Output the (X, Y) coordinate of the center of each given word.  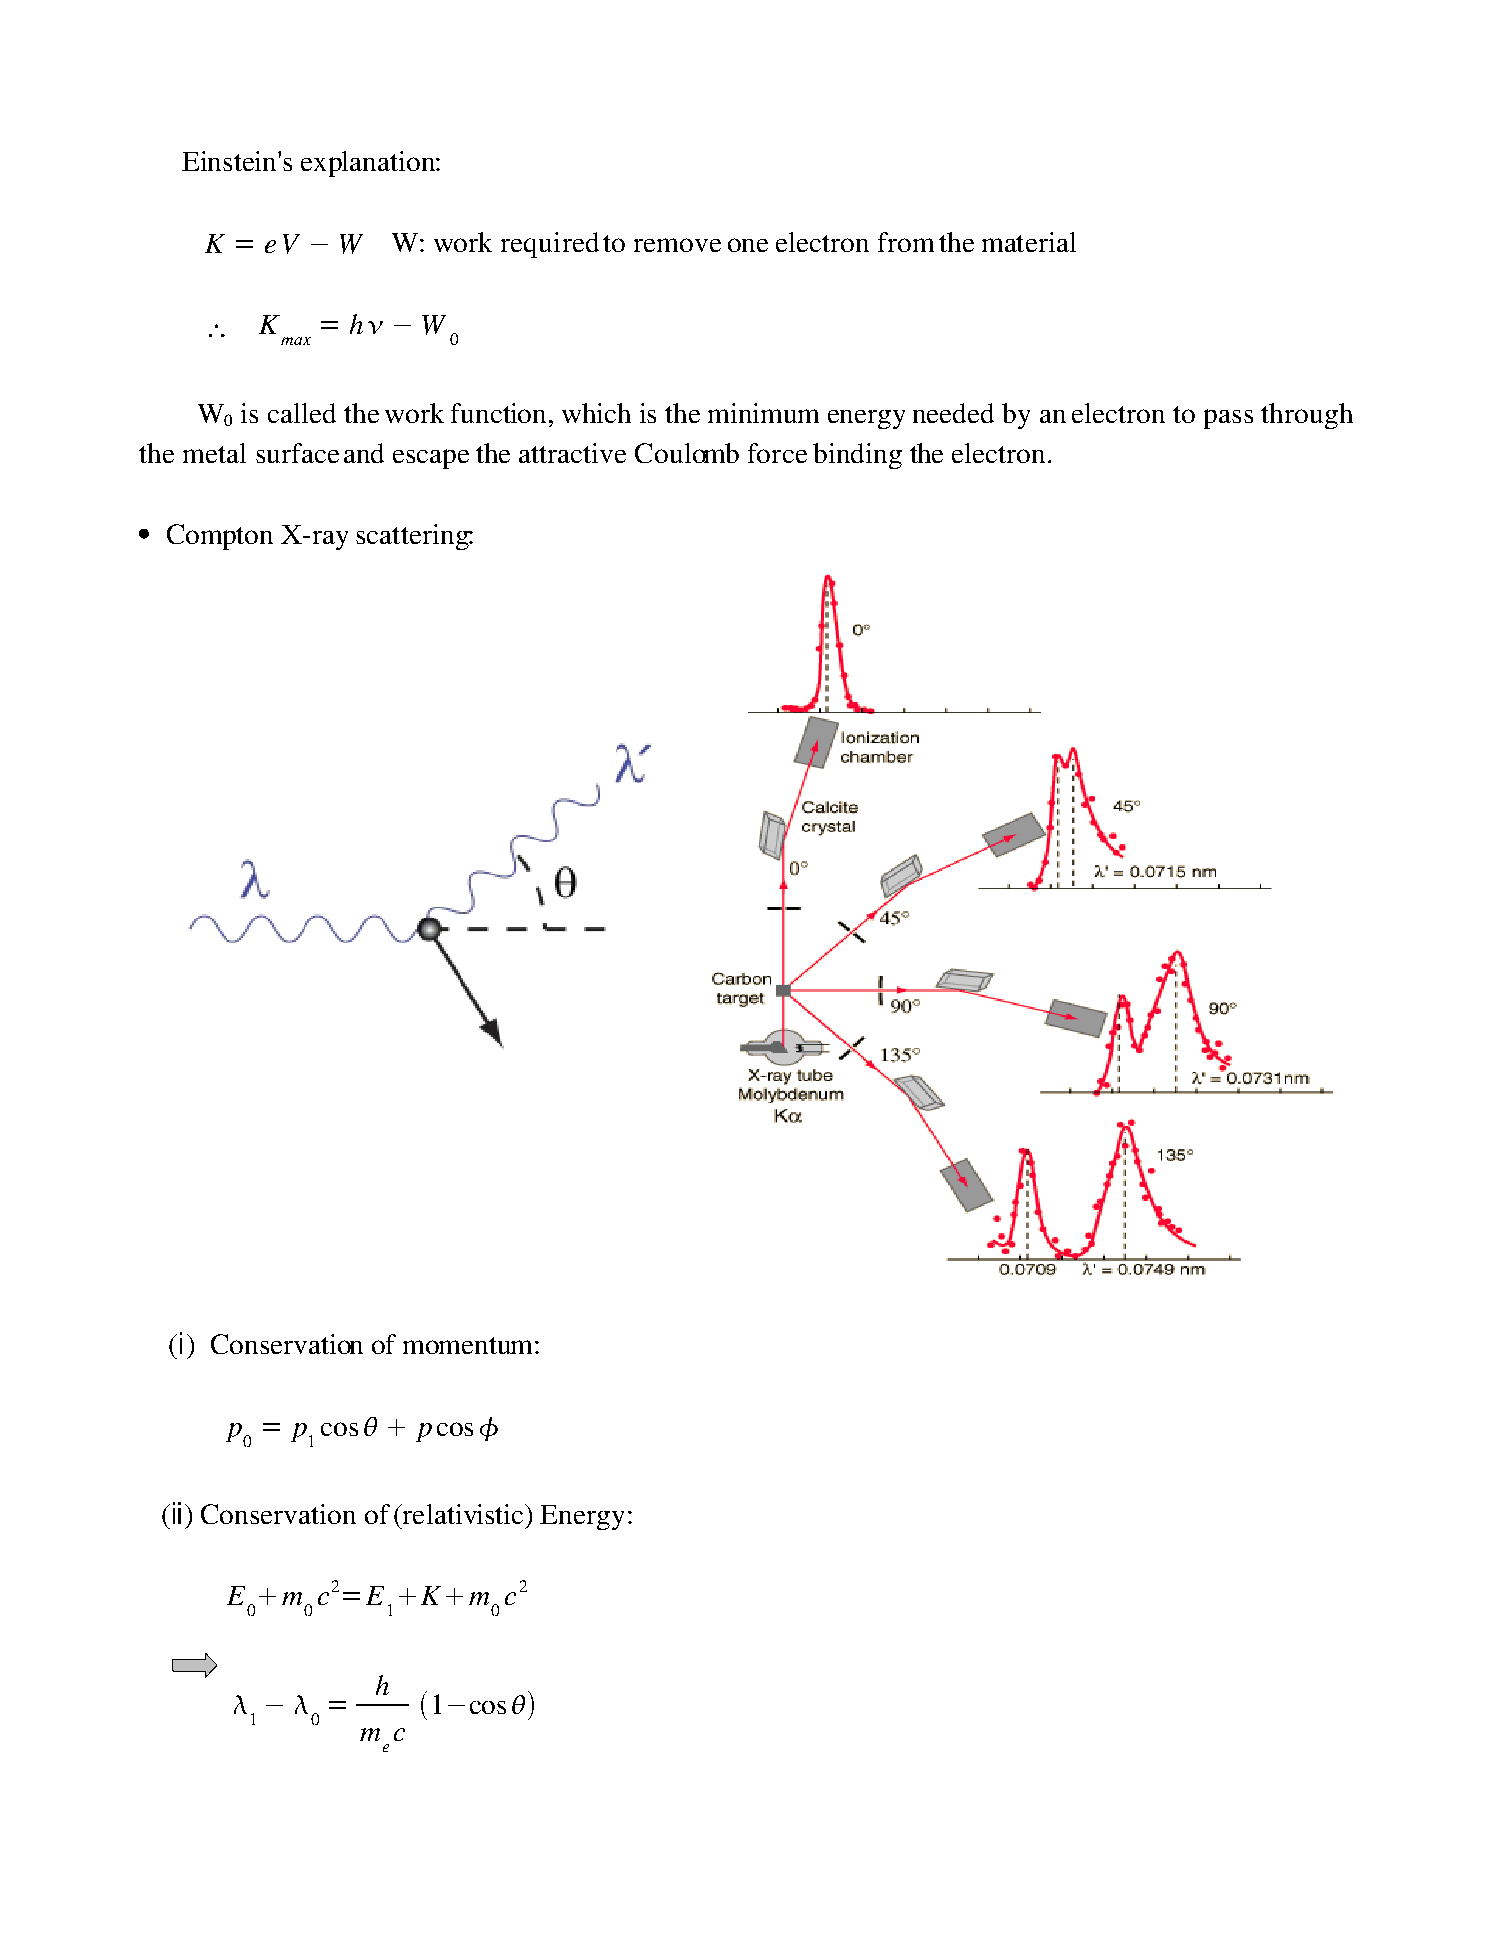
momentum (467, 1345)
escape (431, 459)
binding (857, 456)
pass (1228, 419)
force (777, 453)
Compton (220, 537)
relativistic (463, 1514)
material (1029, 242)
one (748, 245)
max (296, 341)
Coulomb (687, 453)
